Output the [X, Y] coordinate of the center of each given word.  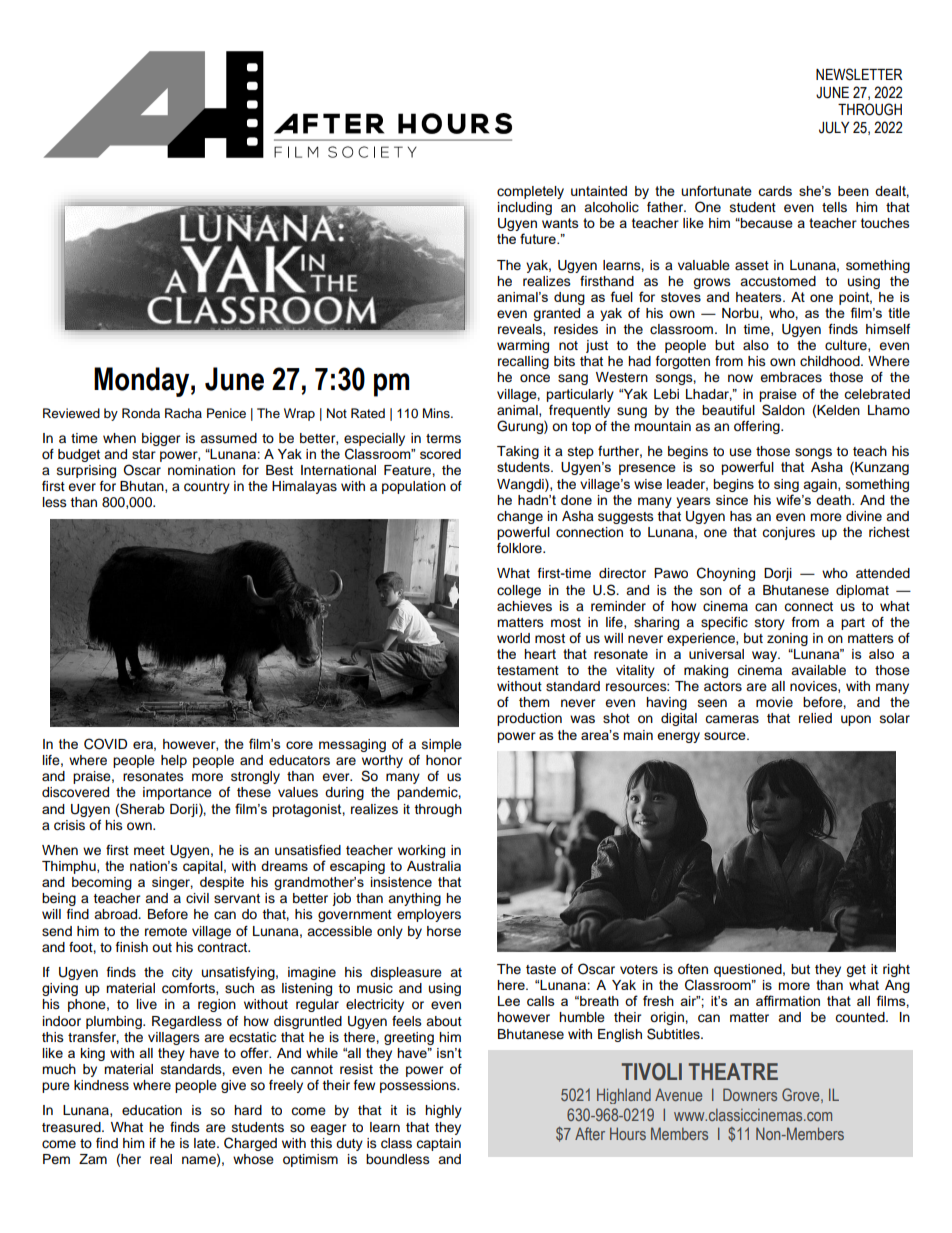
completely [530, 192]
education [152, 1110]
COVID [105, 744]
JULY [834, 128]
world [513, 638]
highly [443, 1111]
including [525, 208]
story [770, 624]
